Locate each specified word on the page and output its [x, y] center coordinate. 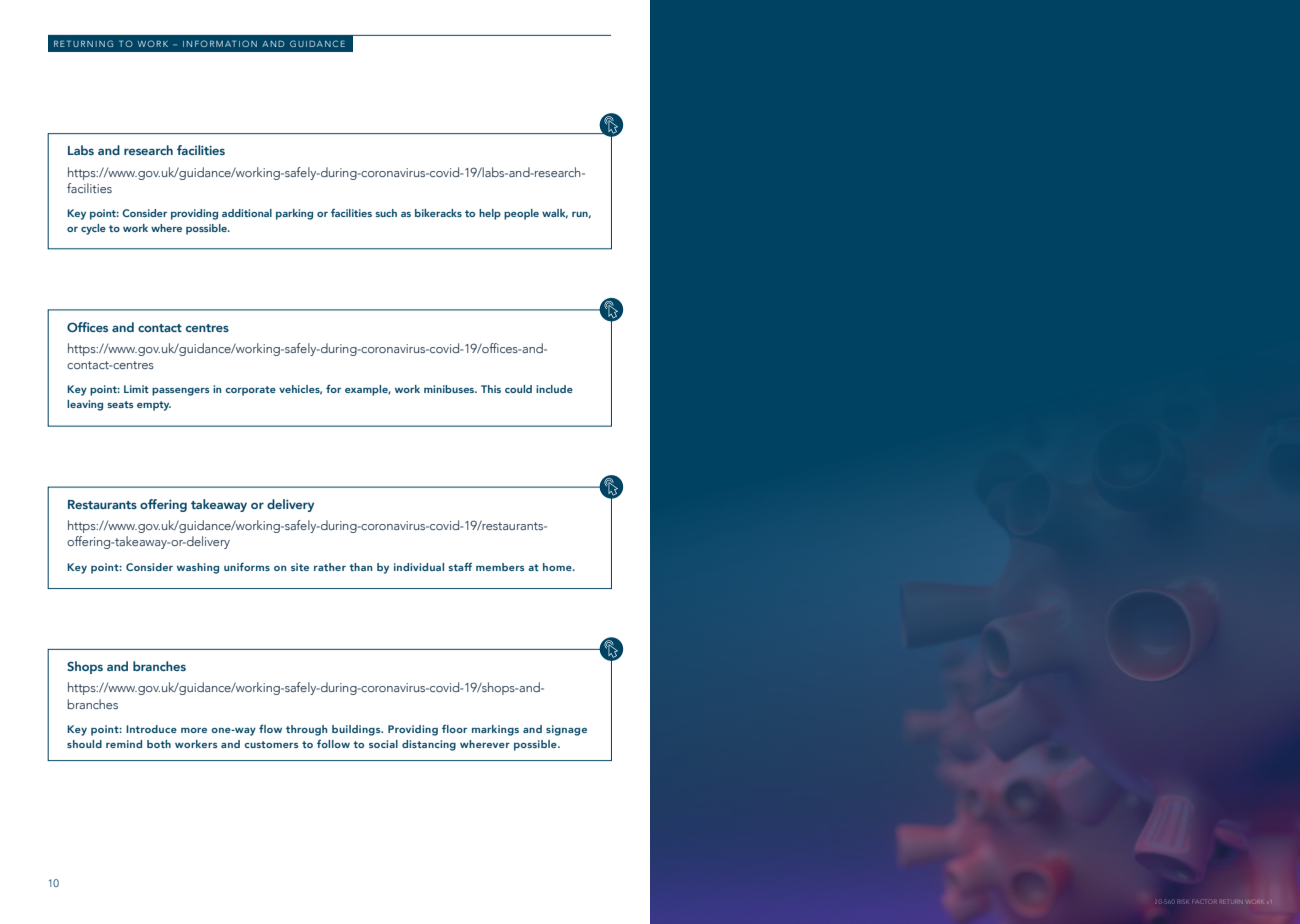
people [521, 214]
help [490, 214]
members [500, 567]
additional [247, 213]
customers [271, 744]
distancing [429, 745]
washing [198, 568]
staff [460, 566]
